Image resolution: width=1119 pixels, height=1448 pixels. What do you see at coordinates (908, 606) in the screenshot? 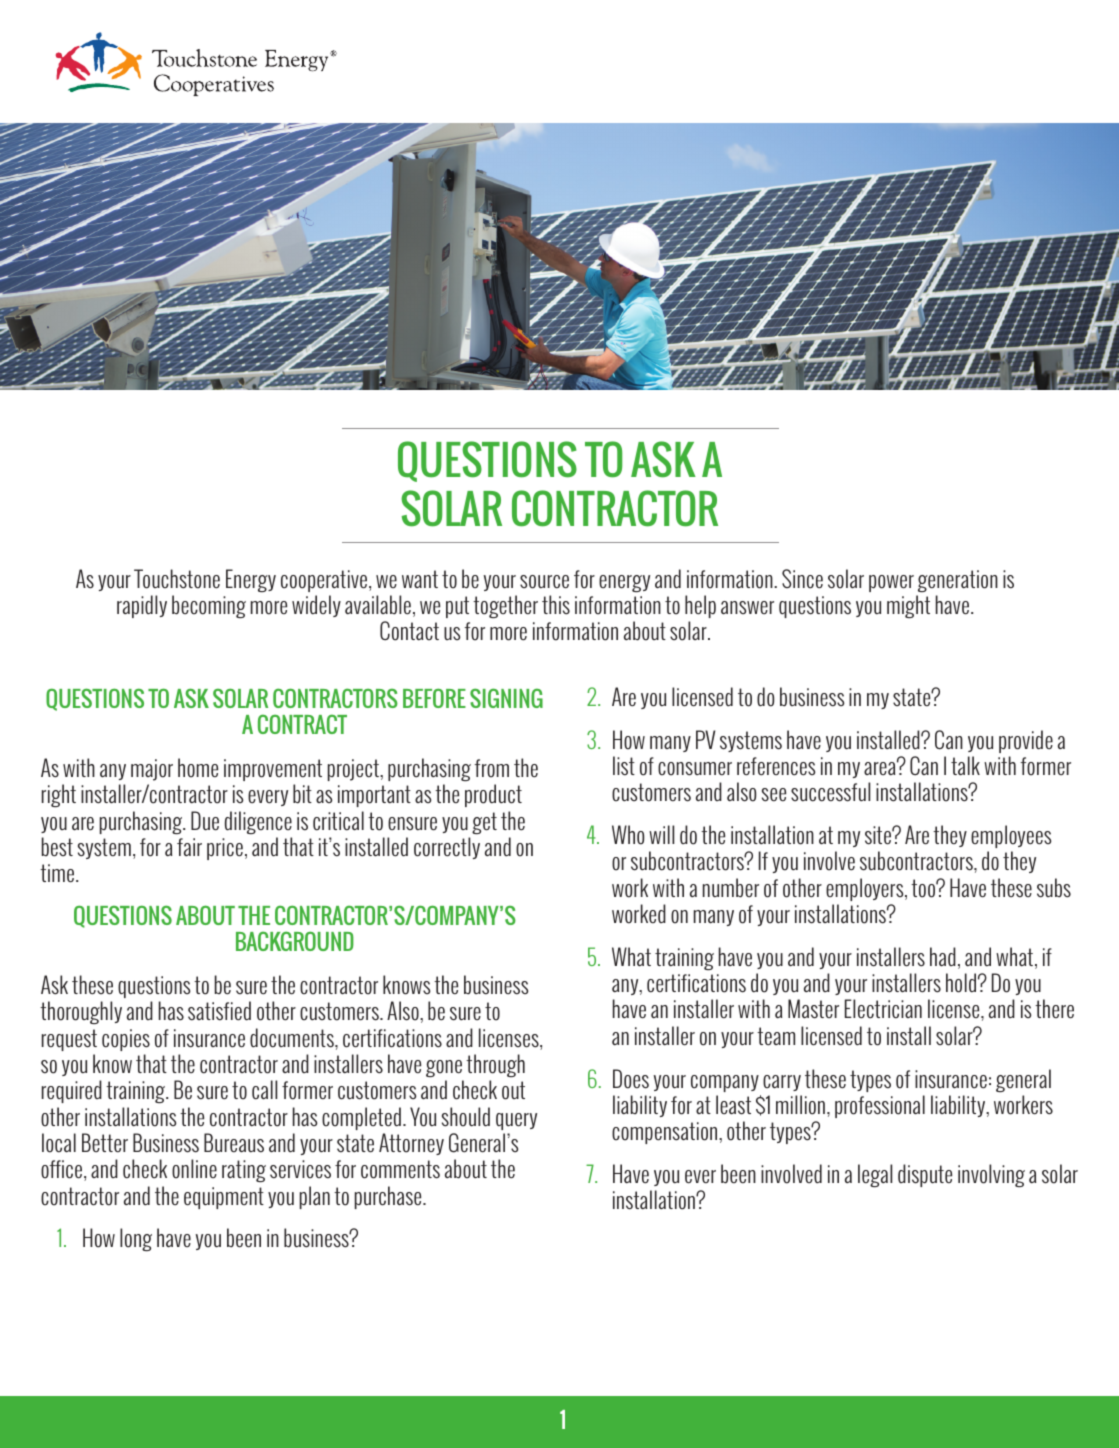
I see `might` at bounding box center [908, 606].
